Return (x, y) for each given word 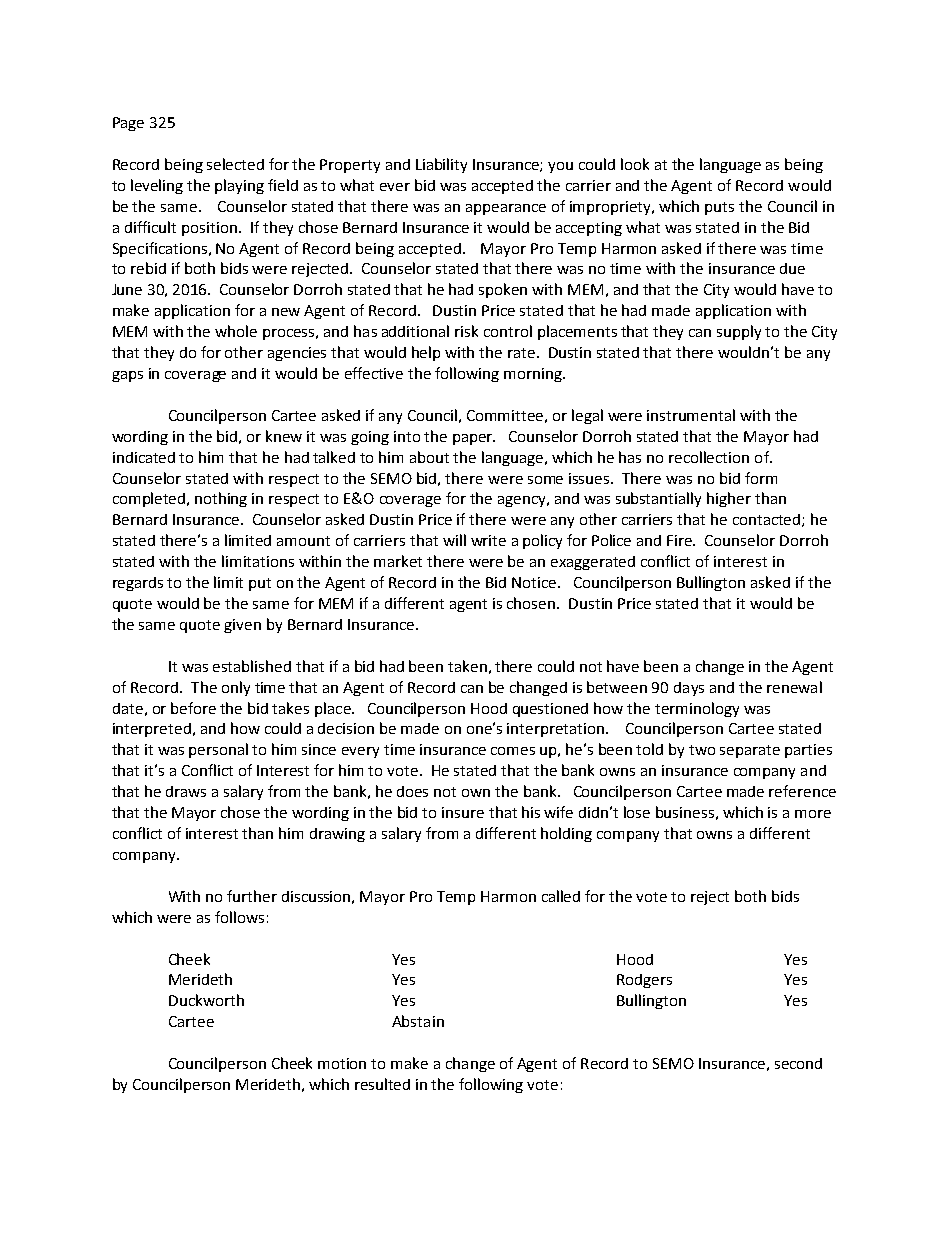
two (702, 750)
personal (218, 750)
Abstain (418, 1021)
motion (342, 1063)
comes (513, 751)
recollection (709, 457)
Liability (441, 165)
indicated (144, 457)
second (798, 1063)
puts (719, 208)
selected (235, 164)
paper (474, 439)
